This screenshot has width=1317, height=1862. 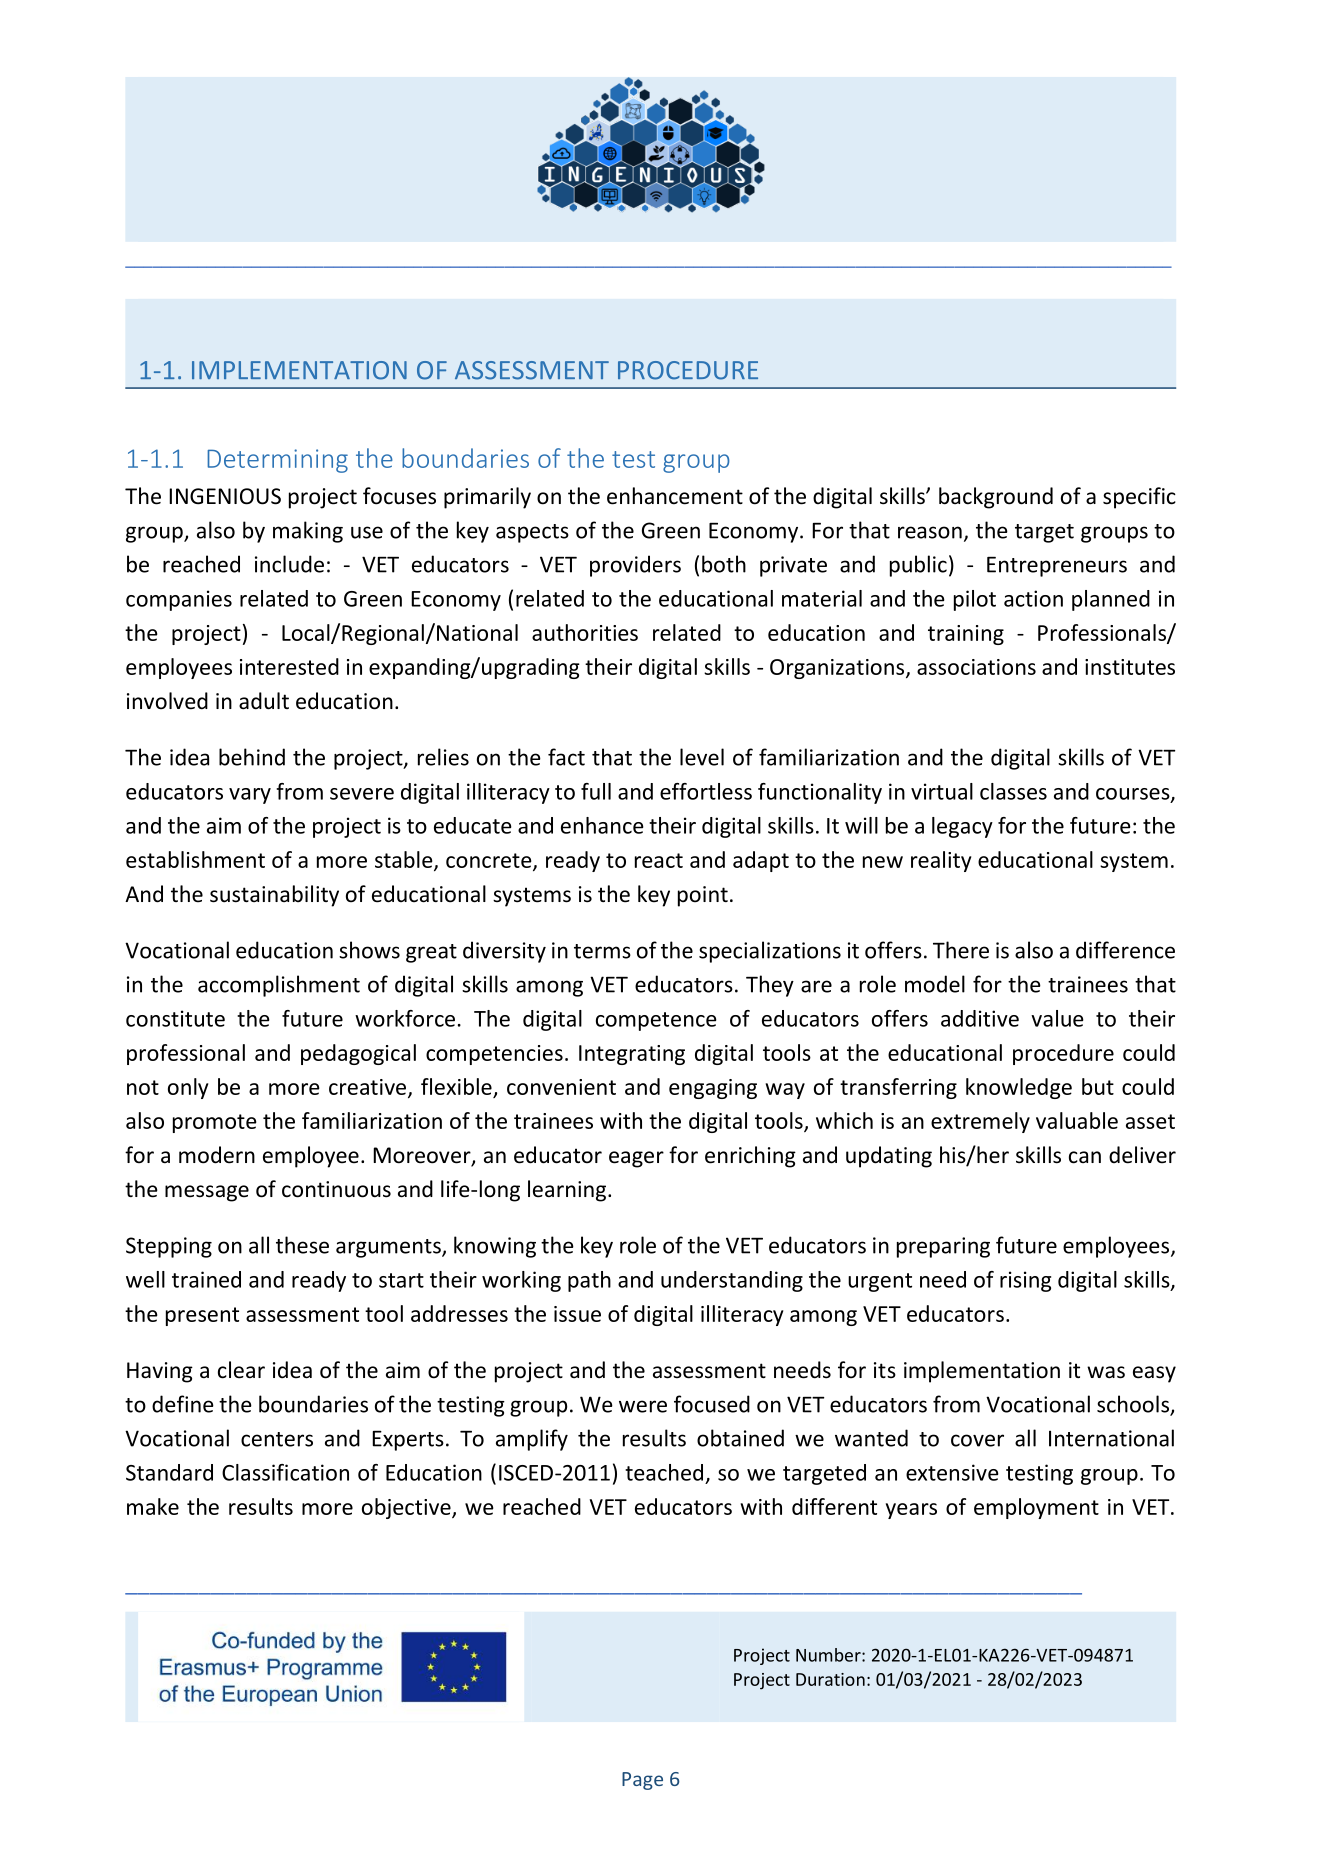 What do you see at coordinates (225, 496) in the screenshot?
I see `INGENIOUS` at bounding box center [225, 496].
